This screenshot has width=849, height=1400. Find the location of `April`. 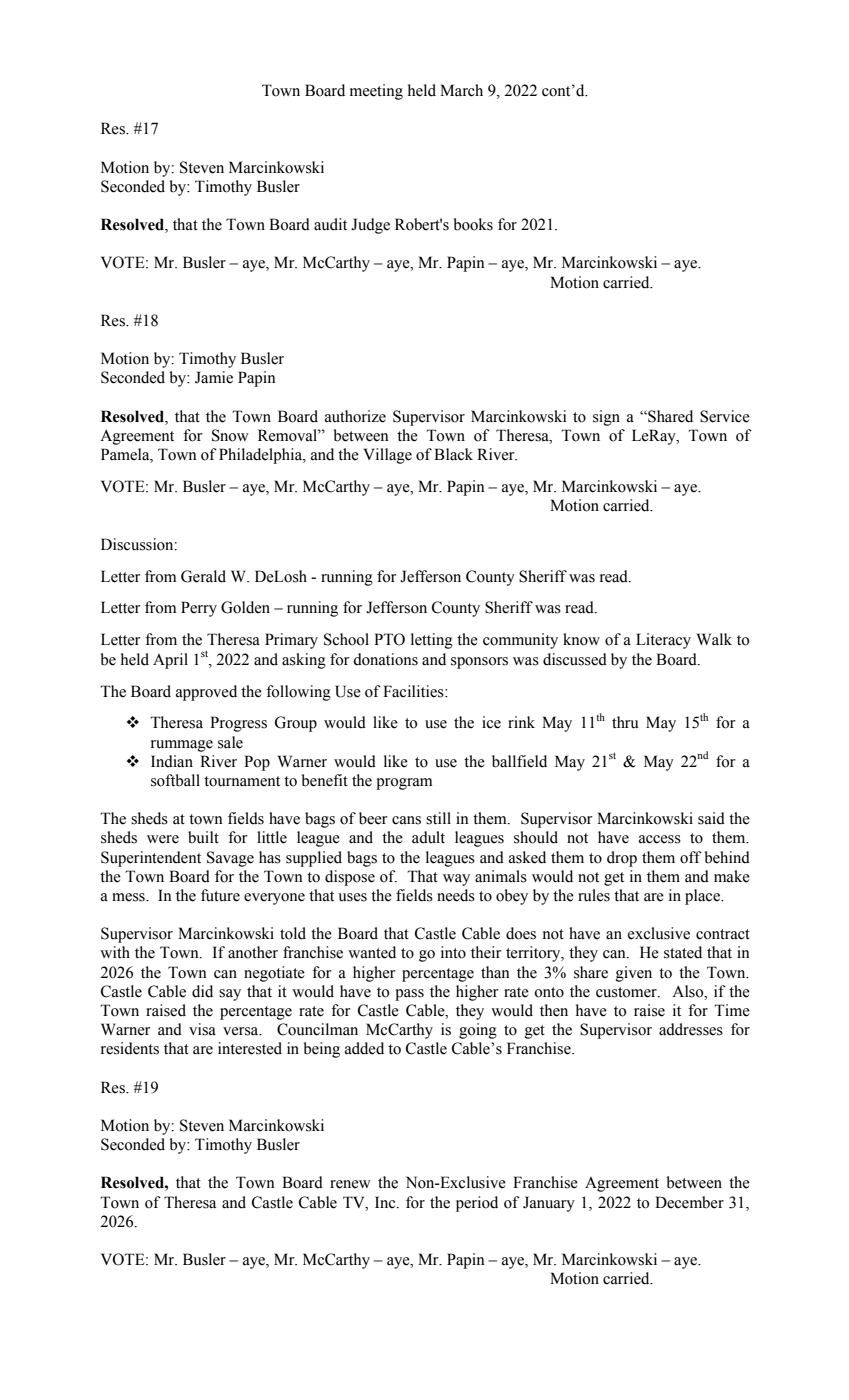

April is located at coordinates (170, 661).
